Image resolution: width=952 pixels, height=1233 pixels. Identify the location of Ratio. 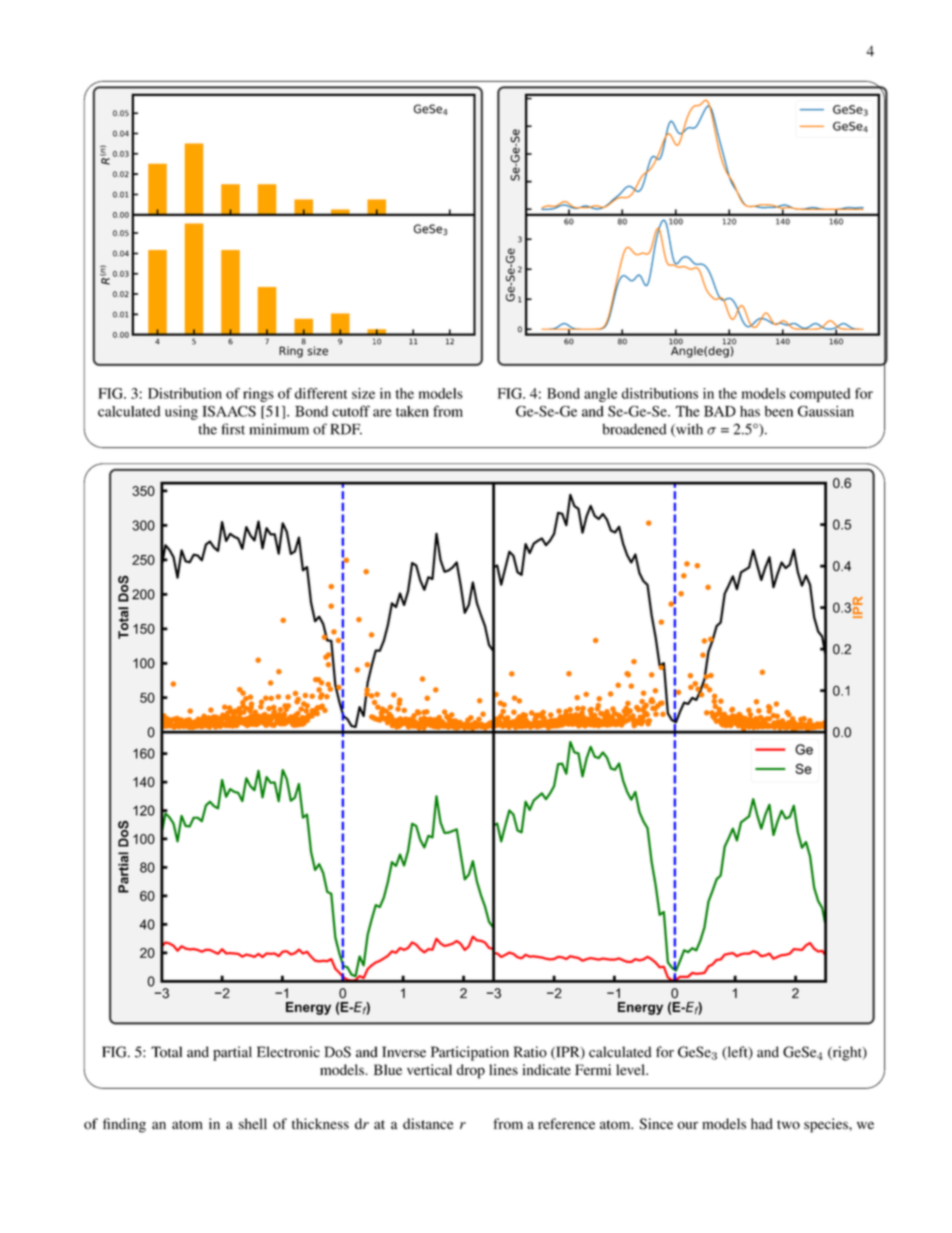
(530, 1052).
